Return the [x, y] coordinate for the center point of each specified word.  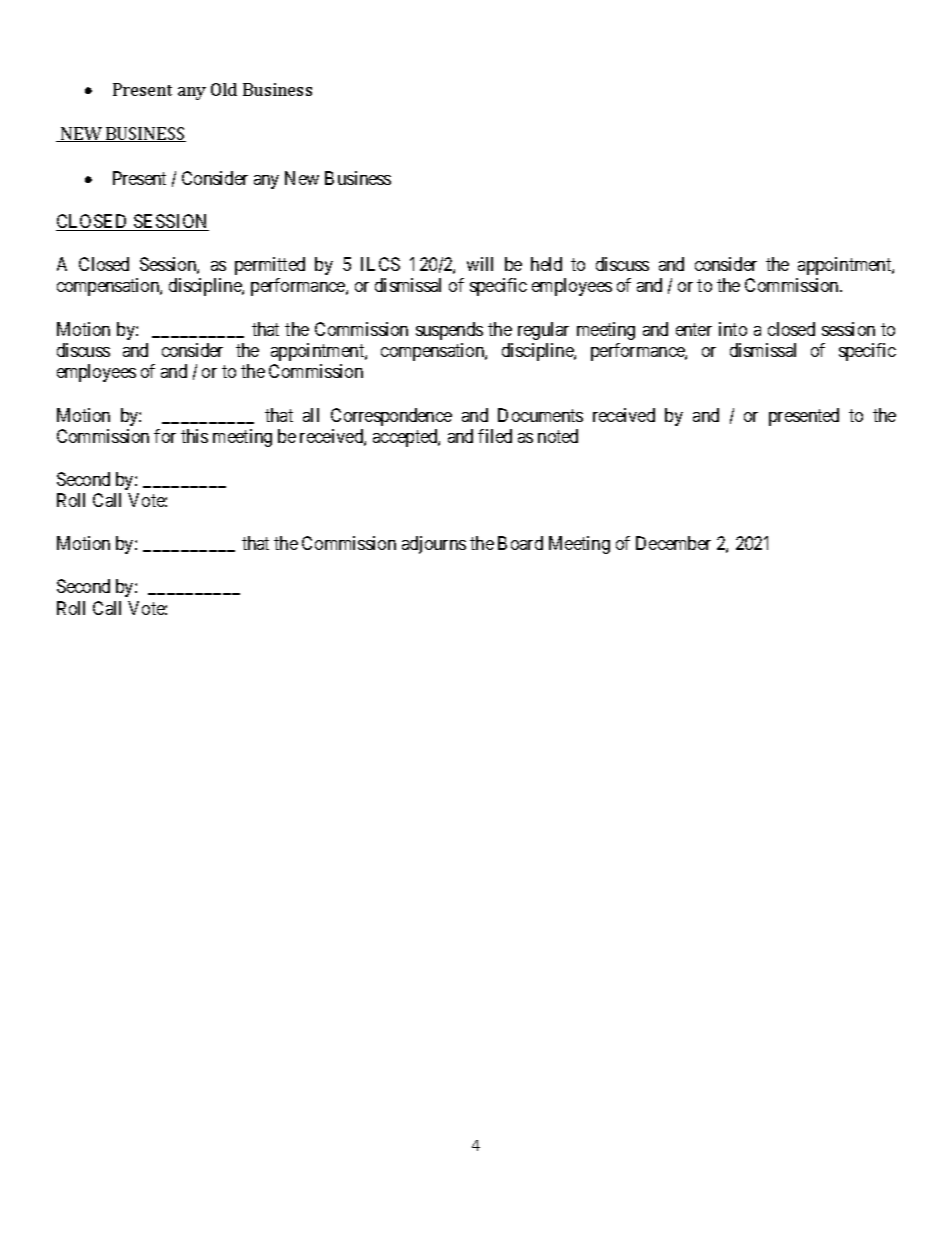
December [673, 543]
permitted [270, 266]
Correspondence [391, 417]
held [546, 264]
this [194, 436]
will [480, 264]
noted [558, 436]
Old [224, 89]
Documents [540, 415]
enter [694, 329]
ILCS [380, 264]
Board [520, 543]
